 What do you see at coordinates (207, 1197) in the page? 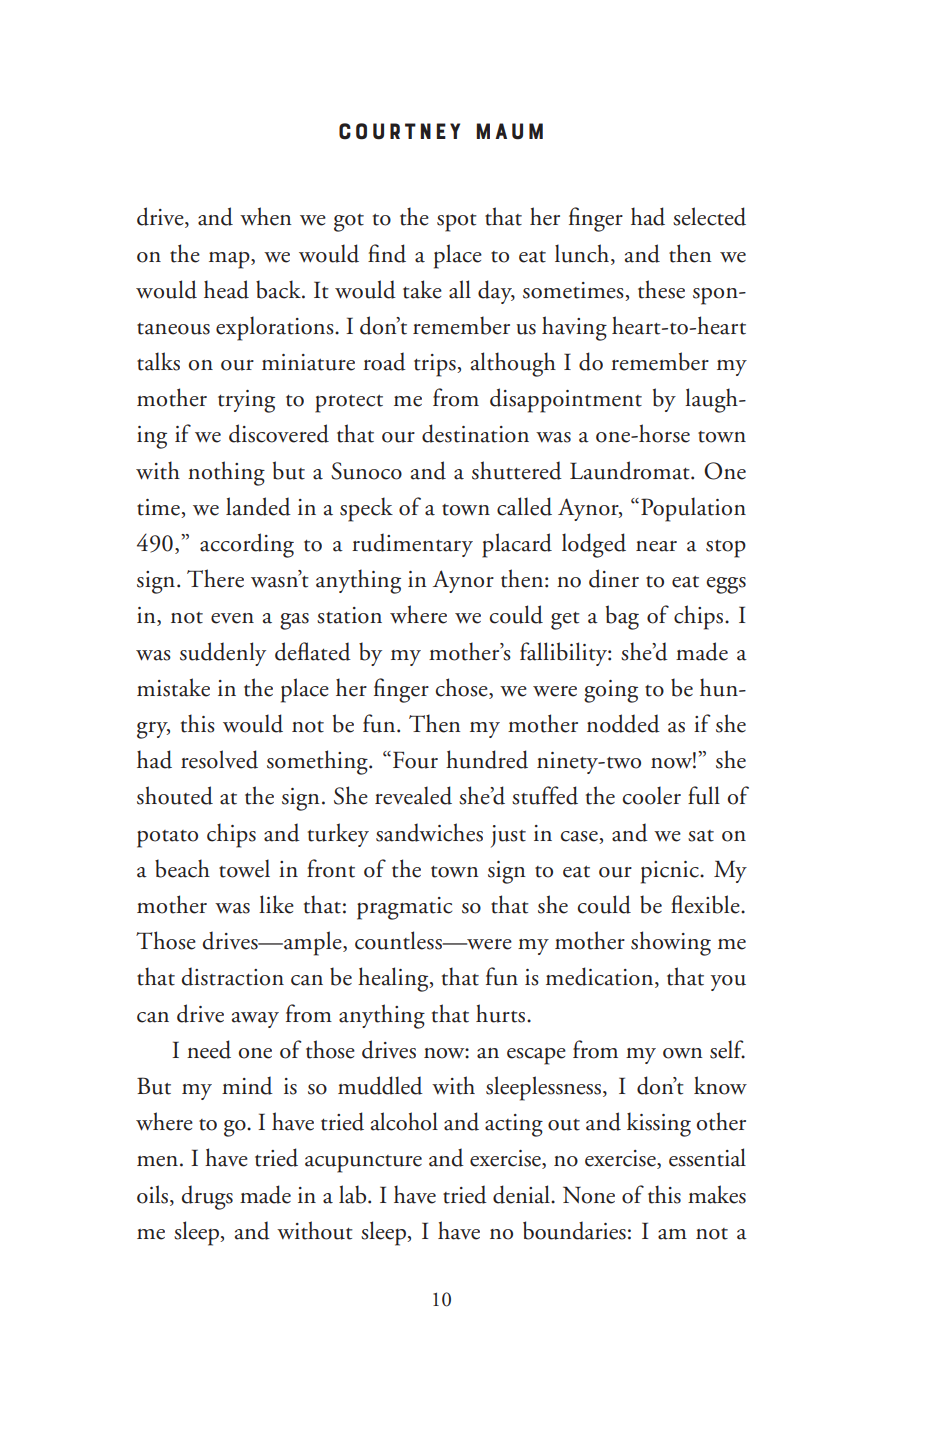
I see `drugs` at bounding box center [207, 1197].
